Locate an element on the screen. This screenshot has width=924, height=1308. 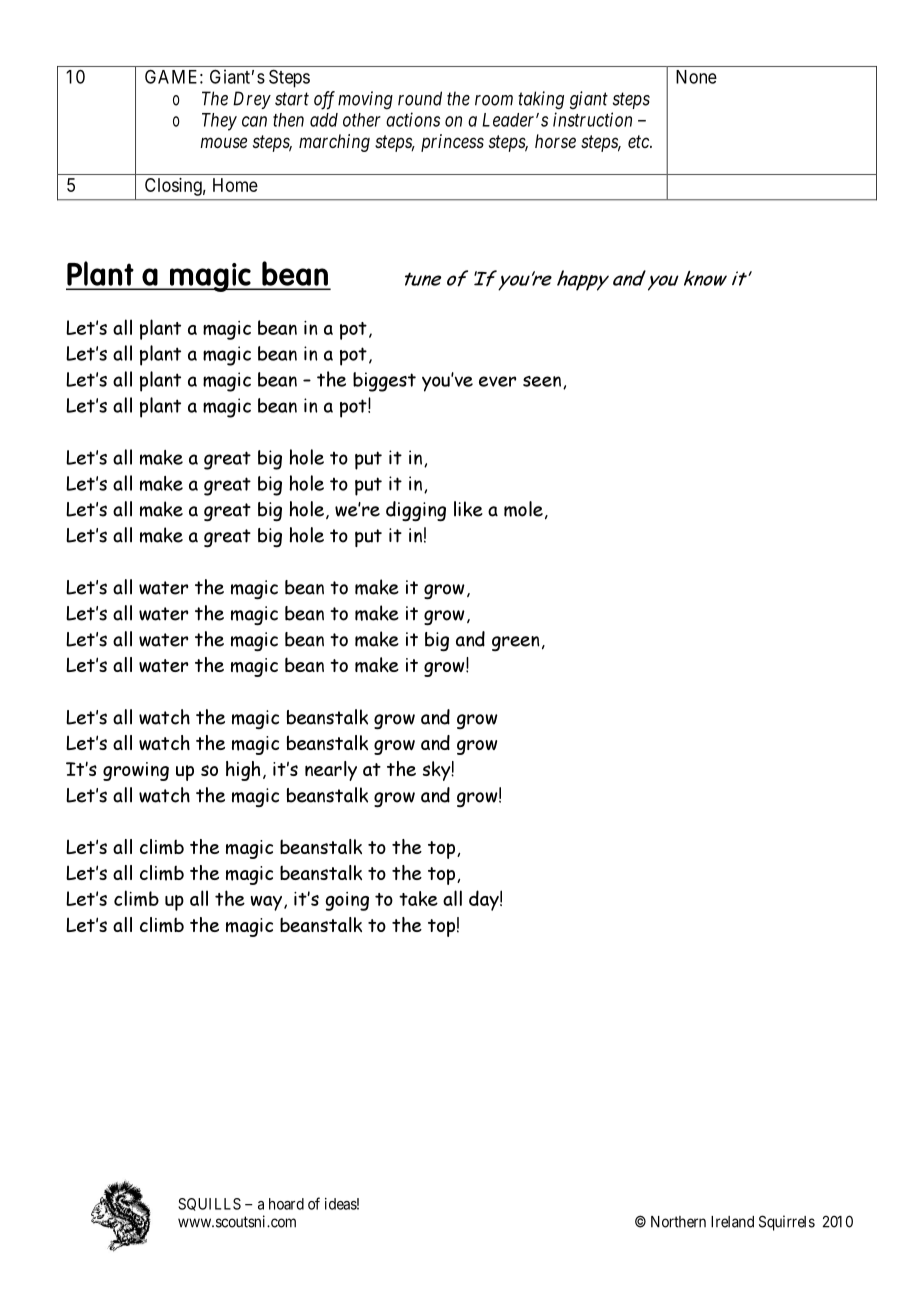
Northern is located at coordinates (678, 1222).
